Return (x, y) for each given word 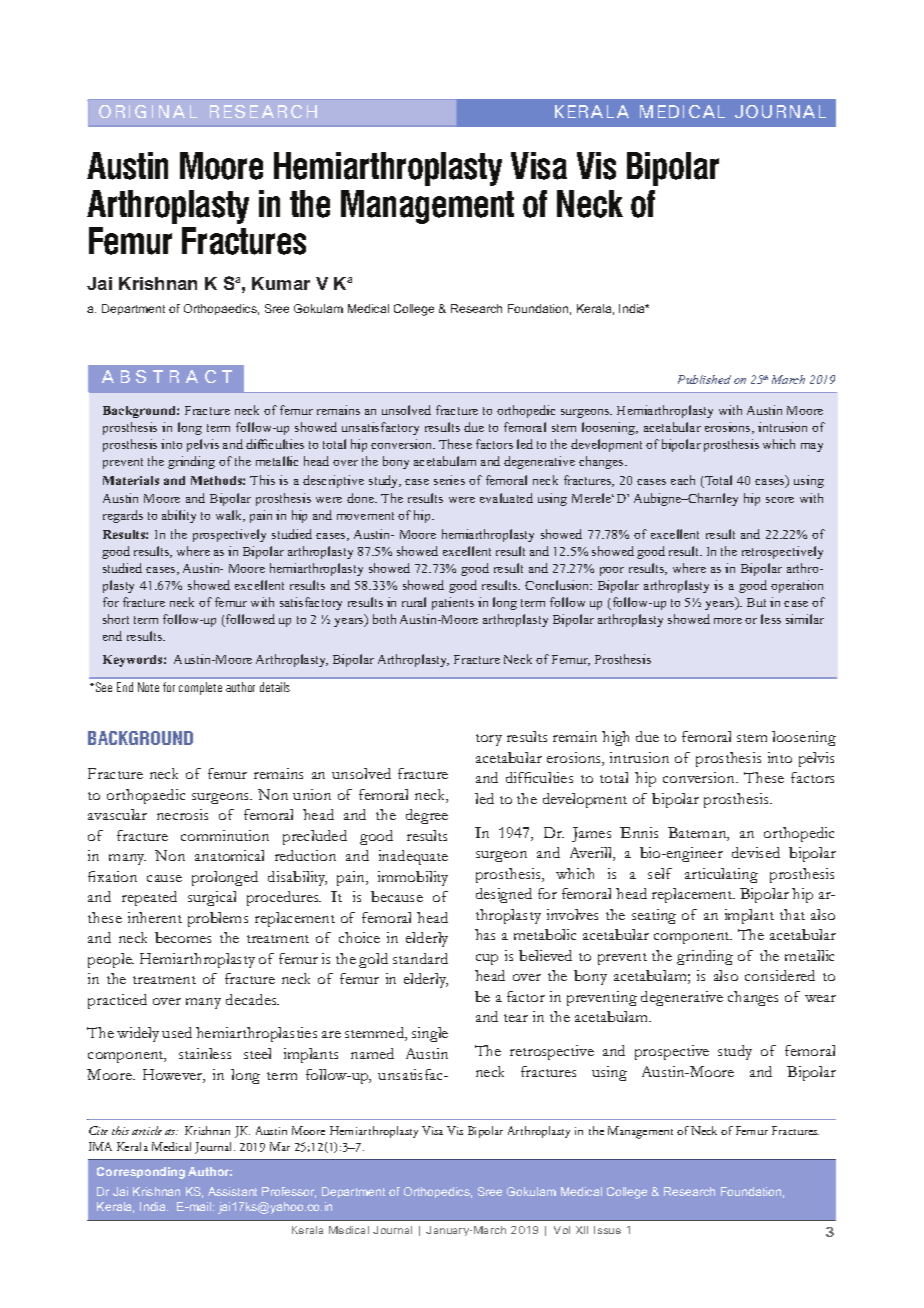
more (728, 621)
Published (704, 379)
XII (582, 1230)
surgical (212, 898)
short (116, 619)
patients (453, 603)
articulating (721, 875)
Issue (607, 1230)
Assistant (232, 1191)
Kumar (281, 283)
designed (504, 895)
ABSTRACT (167, 376)
